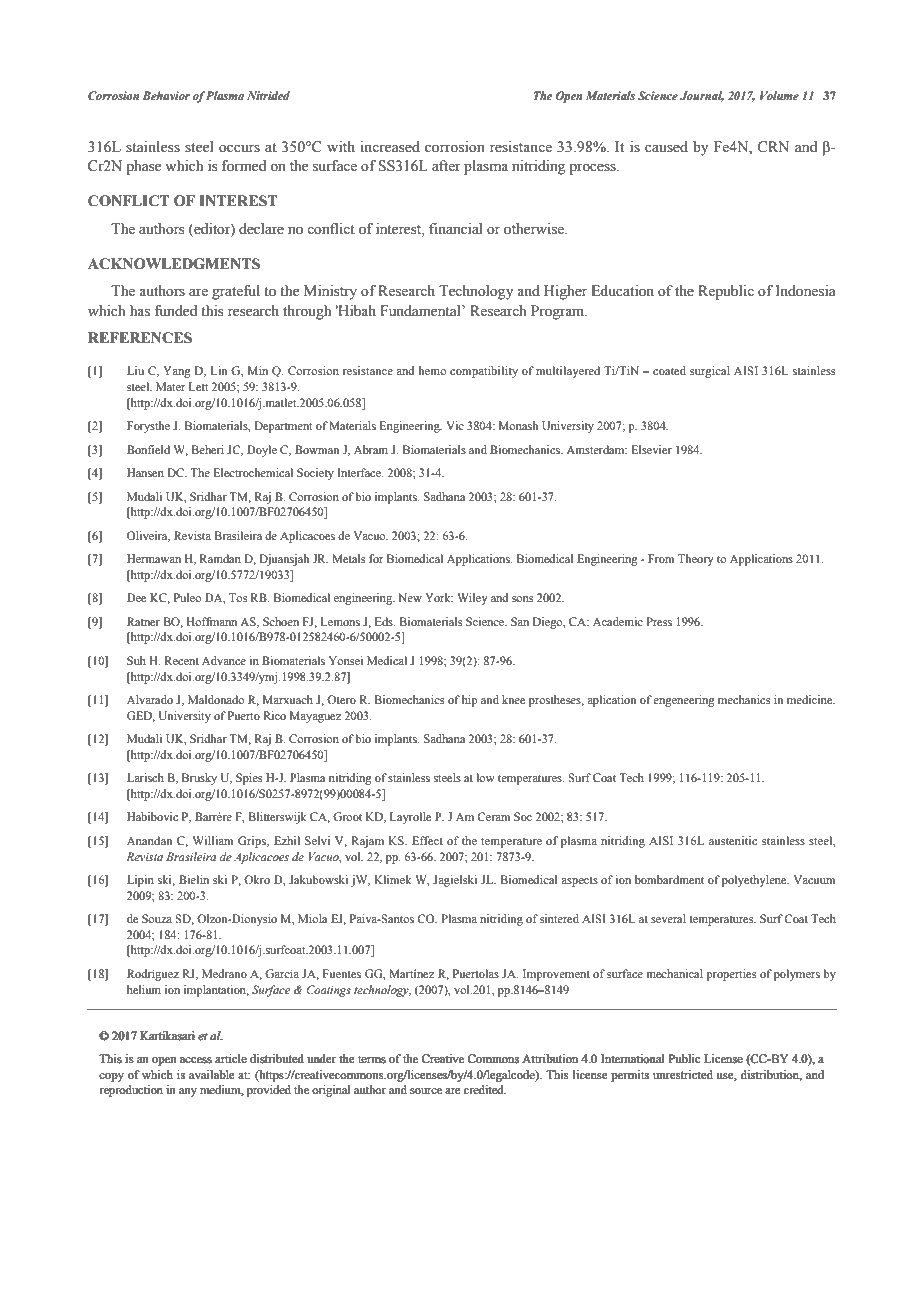 The height and width of the screenshot is (1308, 924). I want to click on Monash, so click(518, 425).
